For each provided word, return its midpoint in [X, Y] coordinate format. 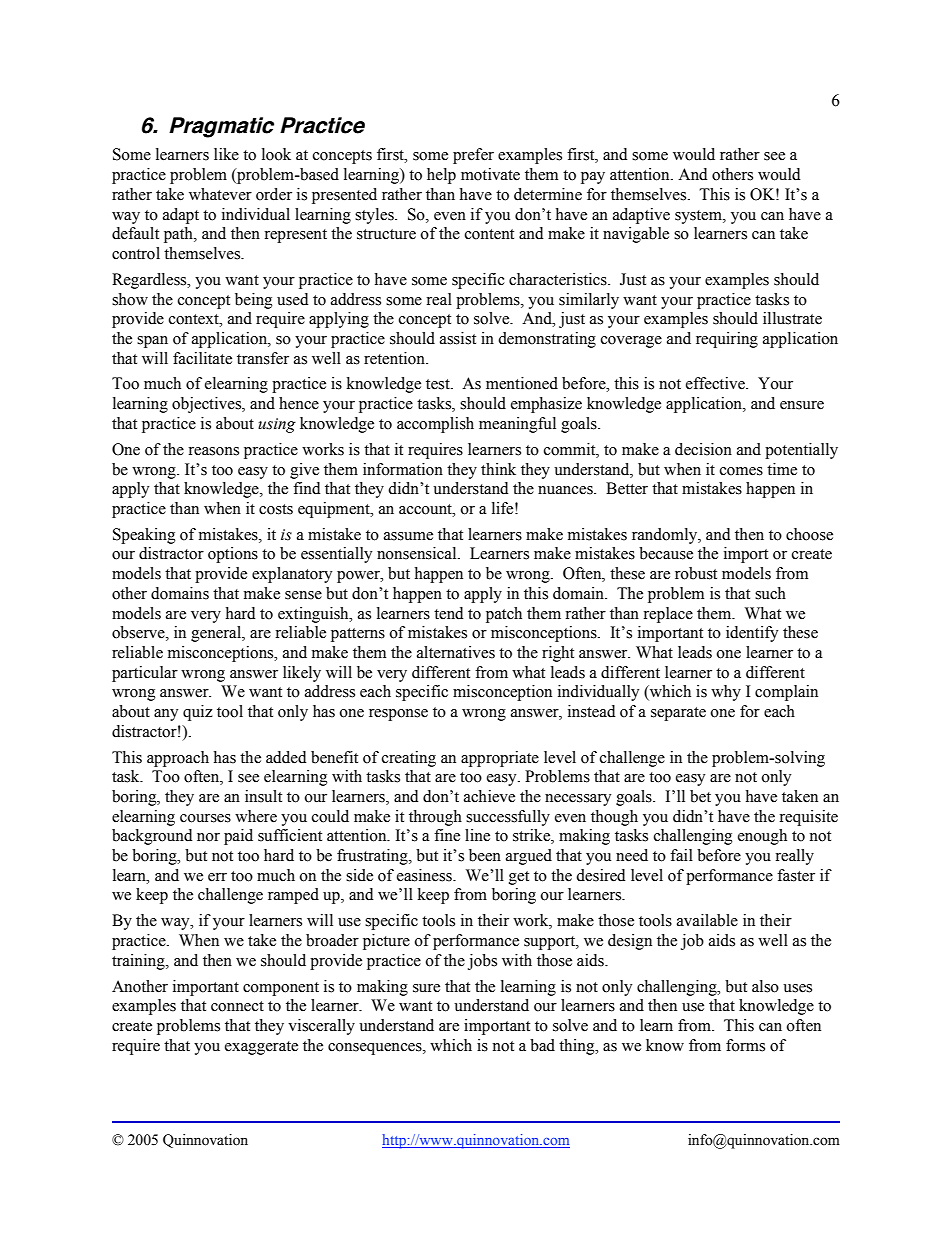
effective [716, 383]
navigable [636, 235]
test [439, 384]
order [274, 194]
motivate [490, 174]
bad [542, 1045]
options [233, 555]
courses [205, 818]
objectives [207, 405]
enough [762, 837]
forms [745, 1045]
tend [448, 613]
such [770, 593]
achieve [489, 796]
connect [237, 1006]
